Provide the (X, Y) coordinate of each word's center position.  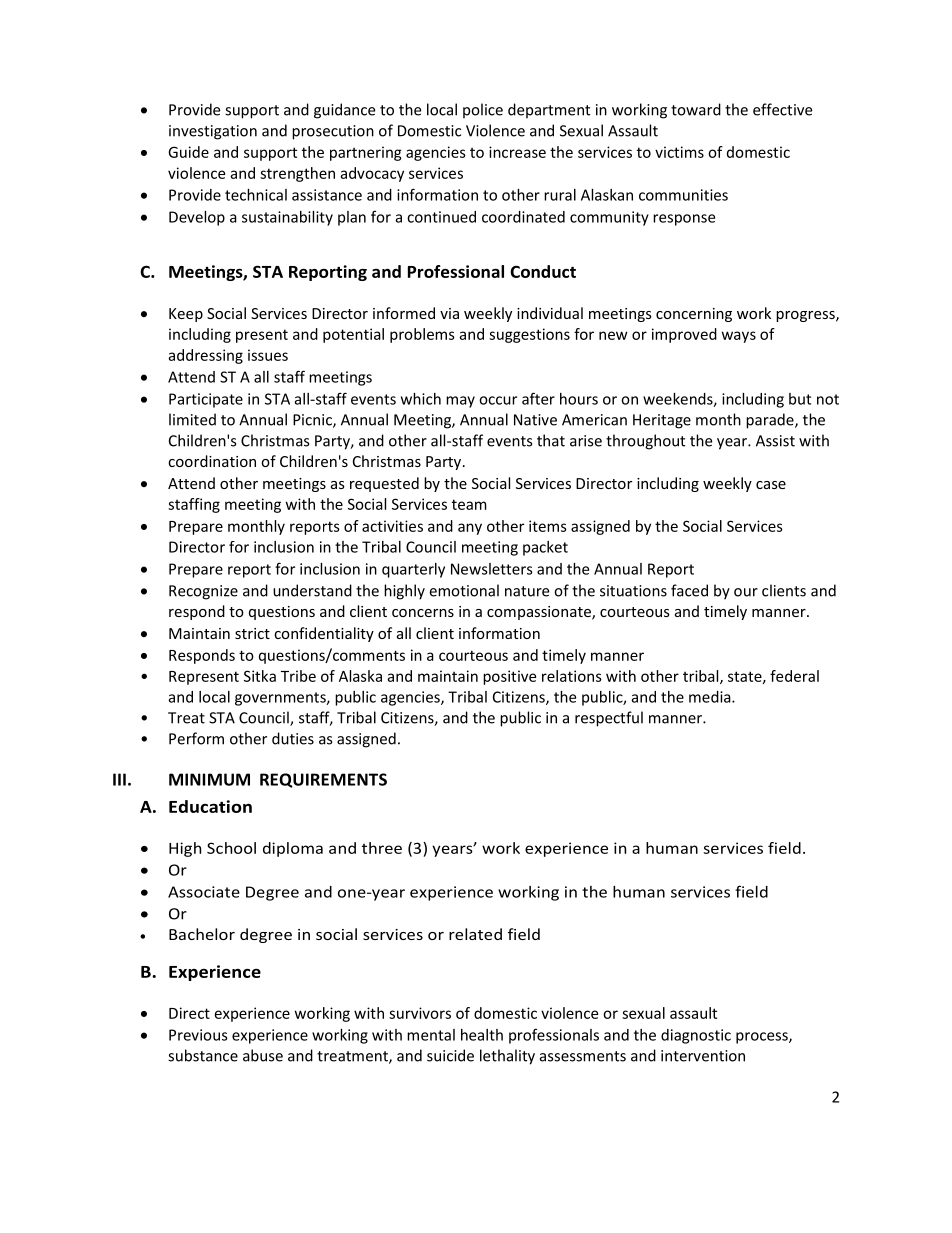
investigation (213, 132)
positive (509, 677)
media (711, 697)
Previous (198, 1035)
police (483, 111)
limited (192, 419)
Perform (196, 738)
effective (782, 109)
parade (771, 421)
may (460, 402)
